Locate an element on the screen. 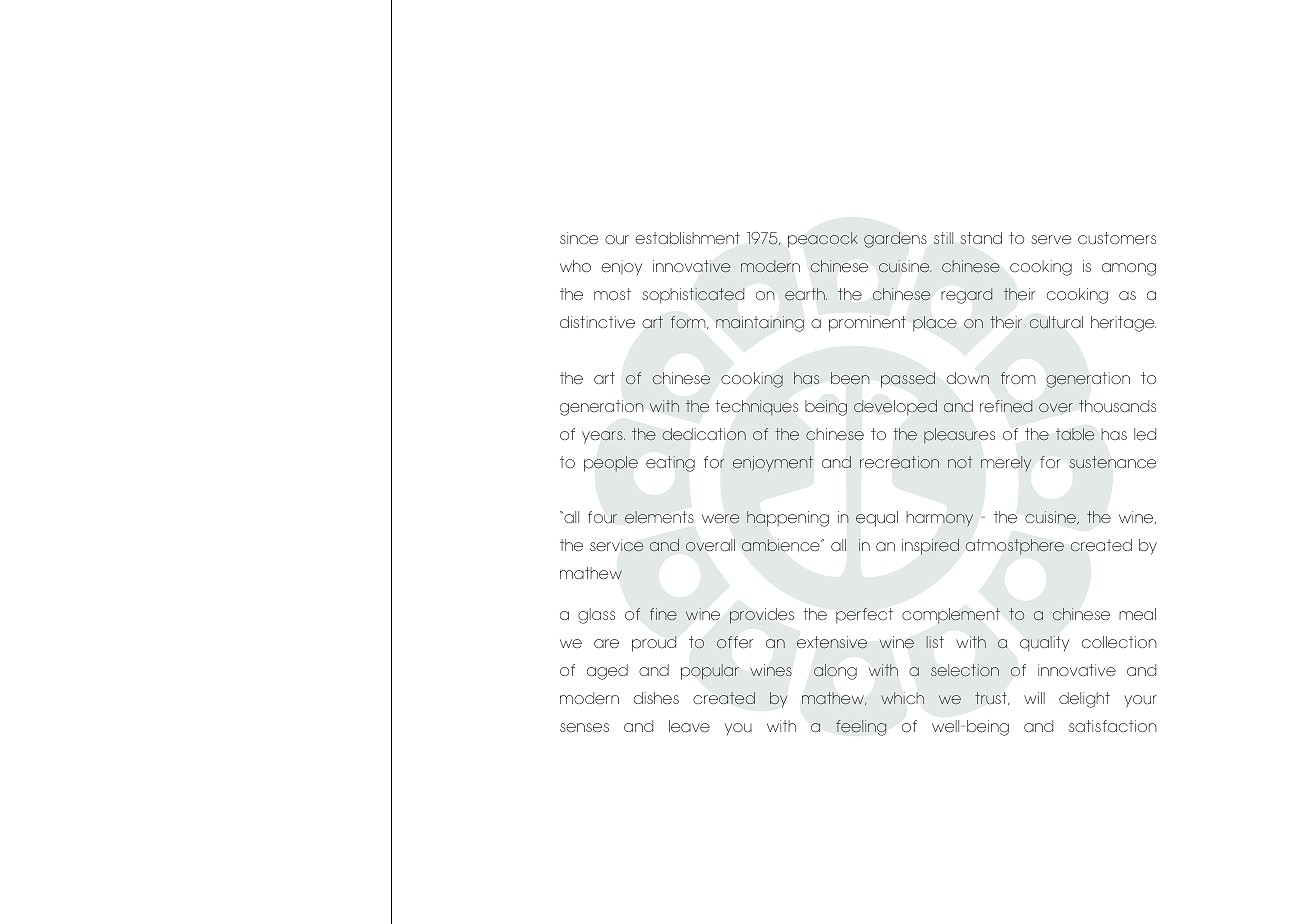 The height and width of the screenshot is (924, 1308). dishes is located at coordinates (656, 698).
